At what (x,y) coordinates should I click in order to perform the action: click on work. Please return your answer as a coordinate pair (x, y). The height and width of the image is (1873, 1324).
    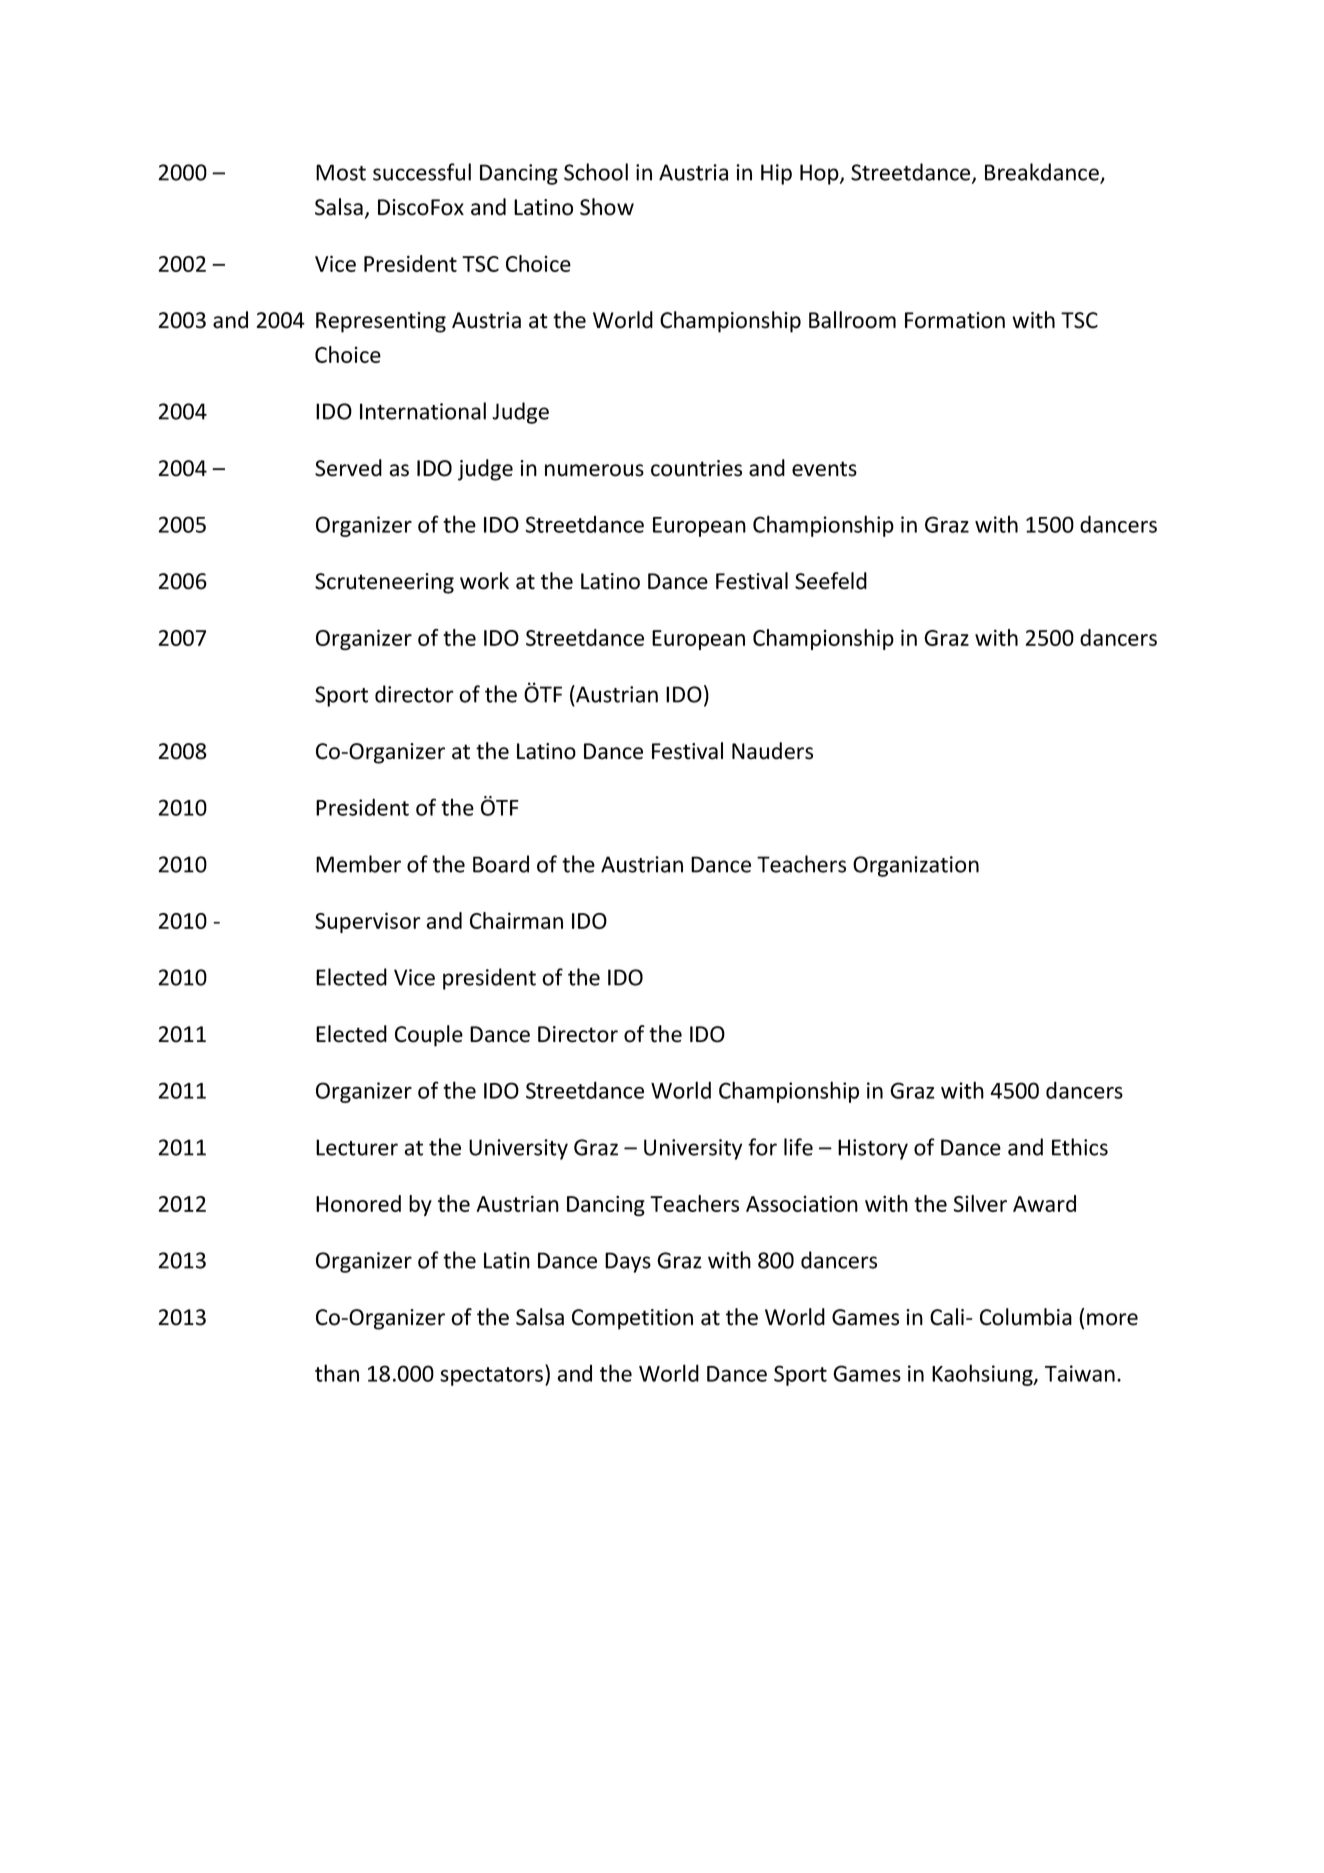
    Looking at the image, I should click on (484, 581).
